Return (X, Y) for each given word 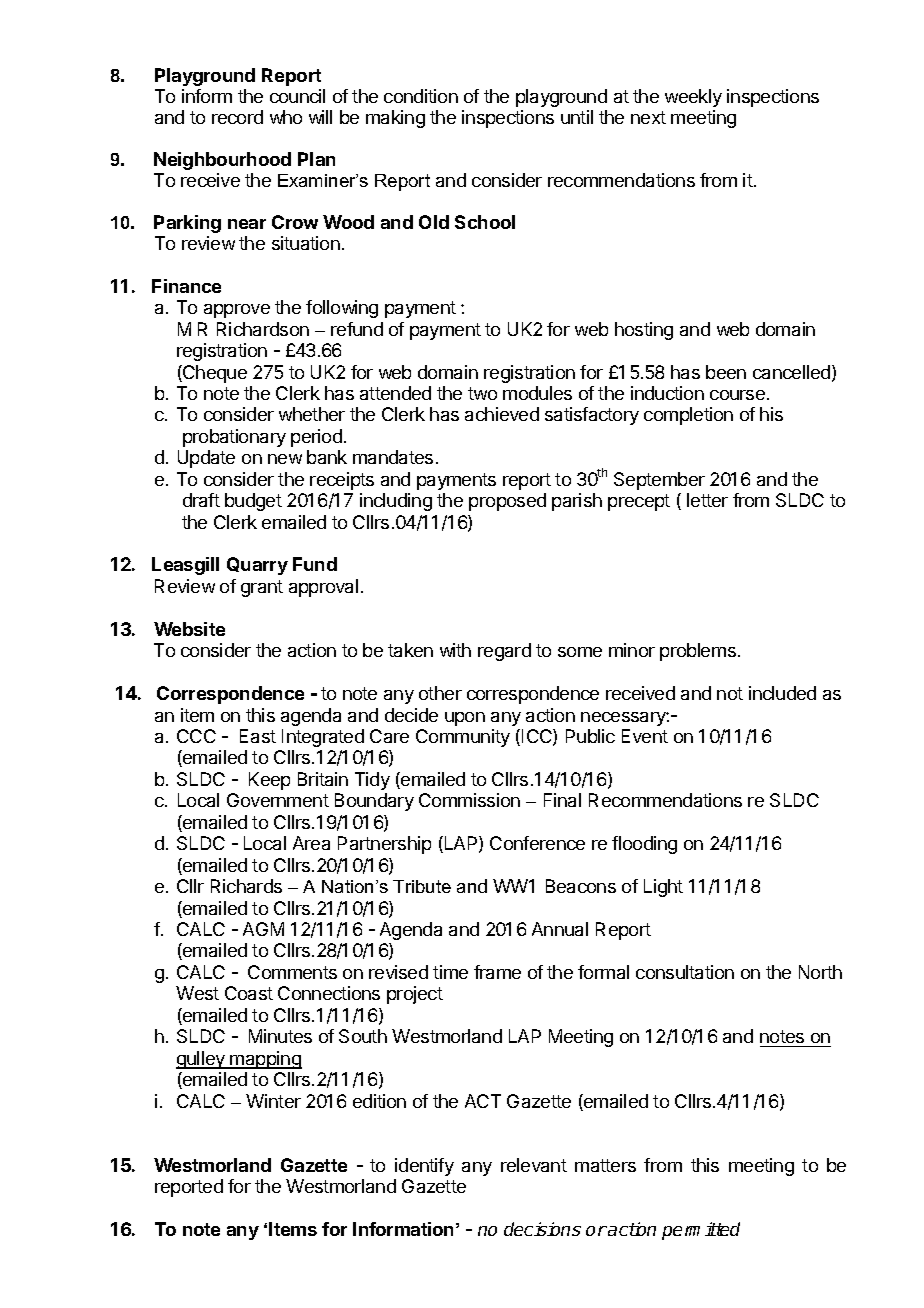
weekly (693, 98)
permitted (701, 1231)
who (286, 117)
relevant (534, 1165)
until (577, 117)
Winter (273, 1101)
